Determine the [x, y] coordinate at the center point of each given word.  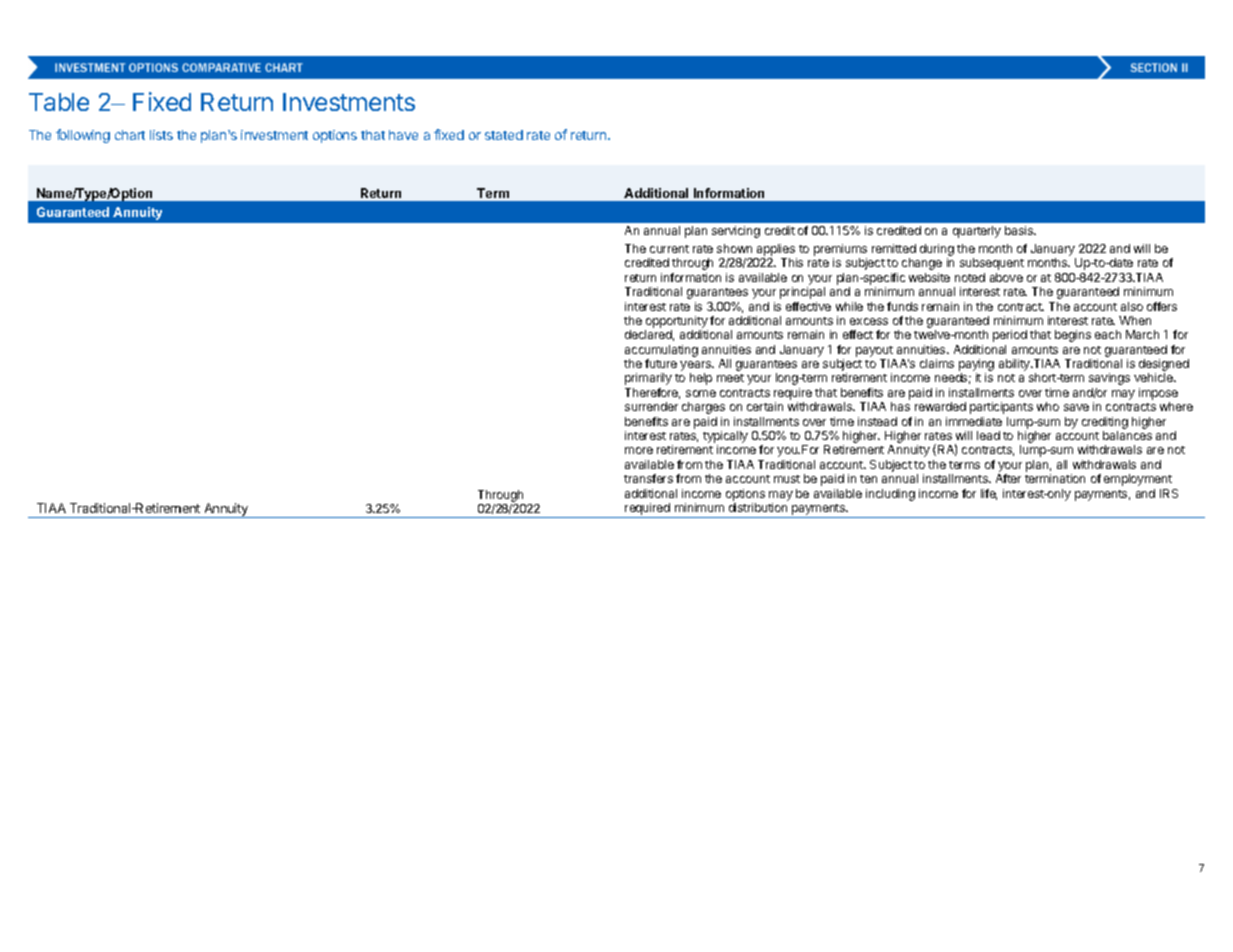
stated [504, 135]
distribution [758, 507]
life [989, 494]
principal [802, 293]
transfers [648, 478]
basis [1020, 230]
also [1132, 306]
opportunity [676, 323]
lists [161, 135]
